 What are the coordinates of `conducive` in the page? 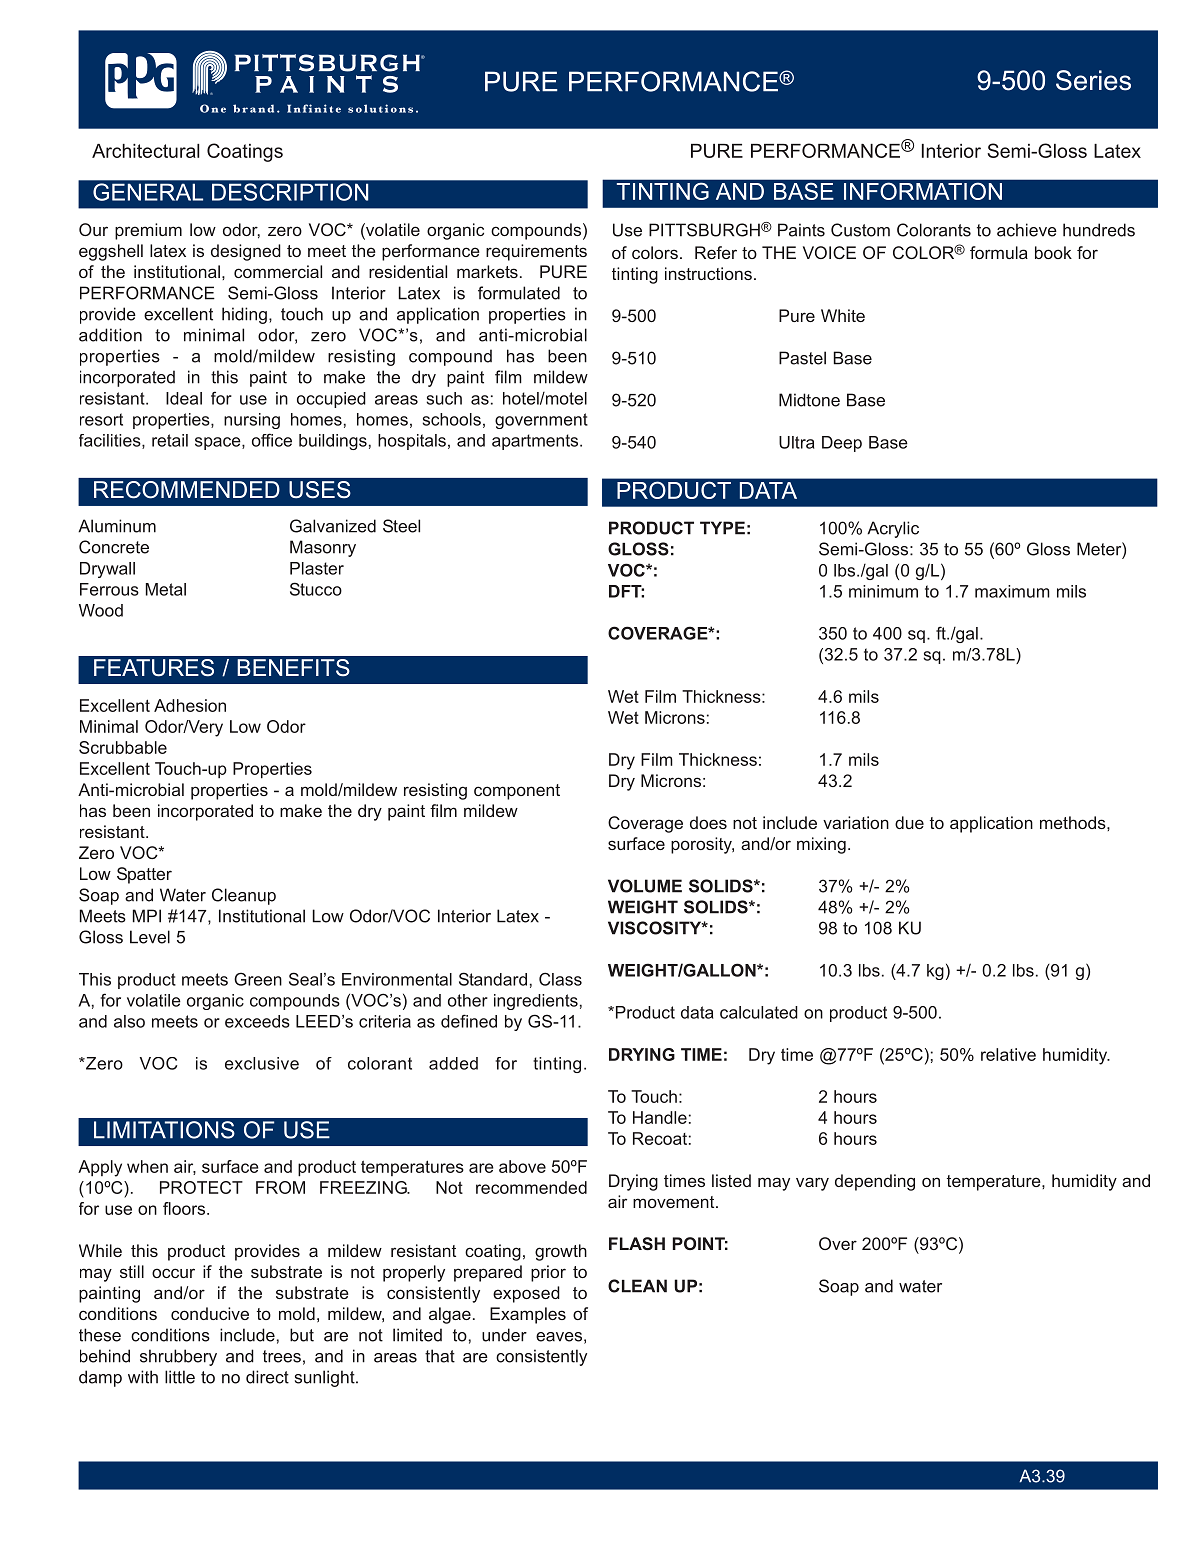 It's located at (210, 1313).
